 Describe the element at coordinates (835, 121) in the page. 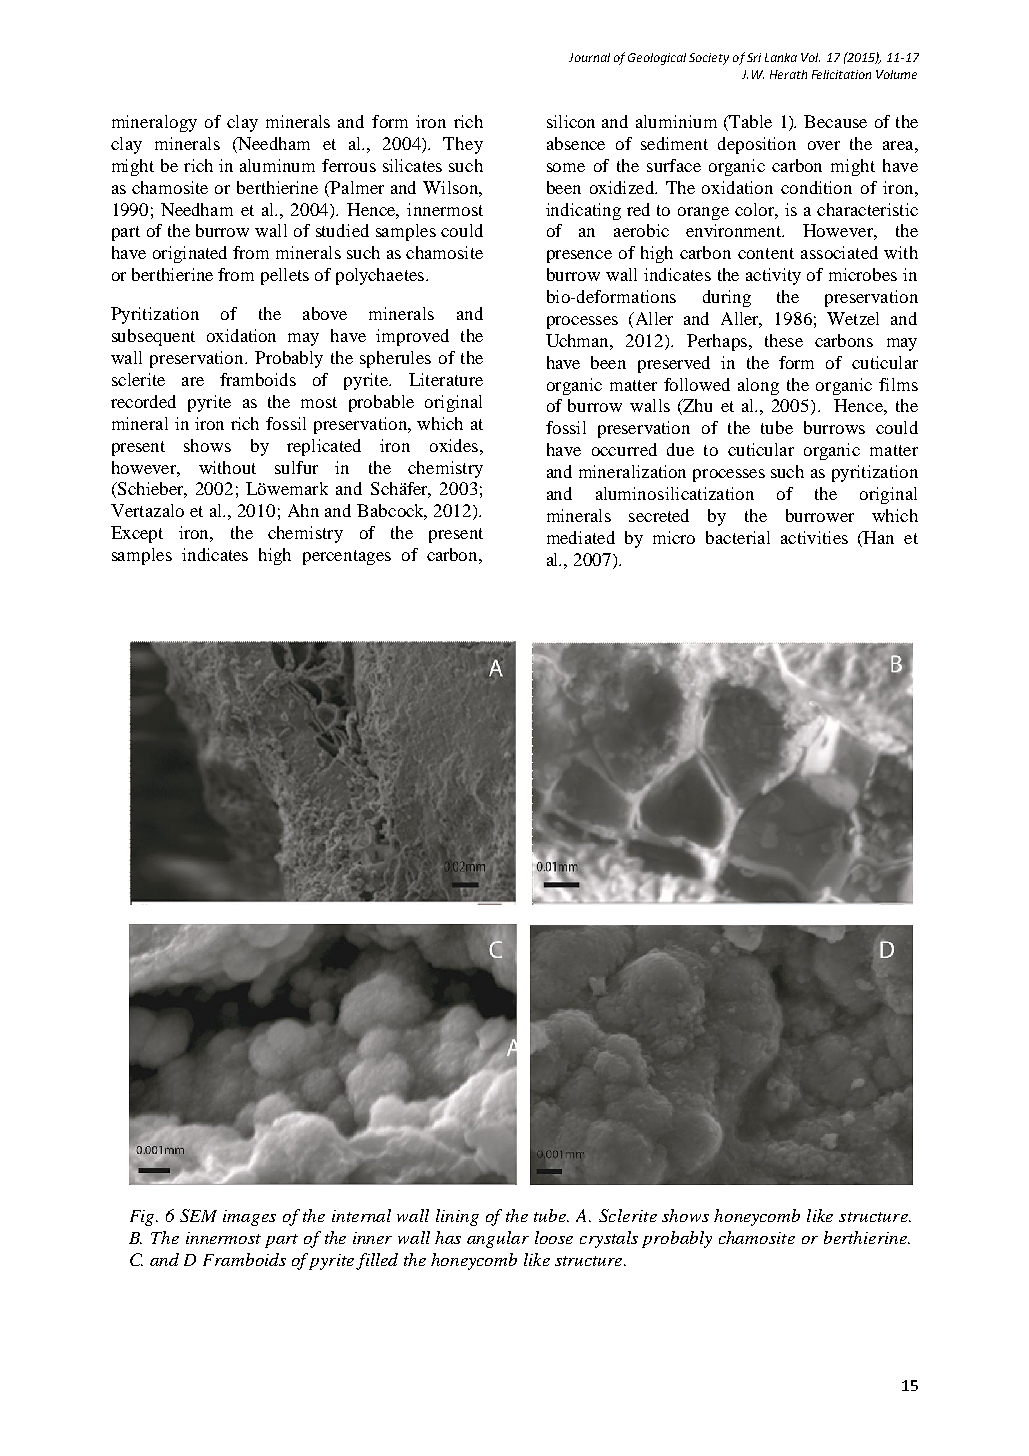

I see `Because` at that location.
